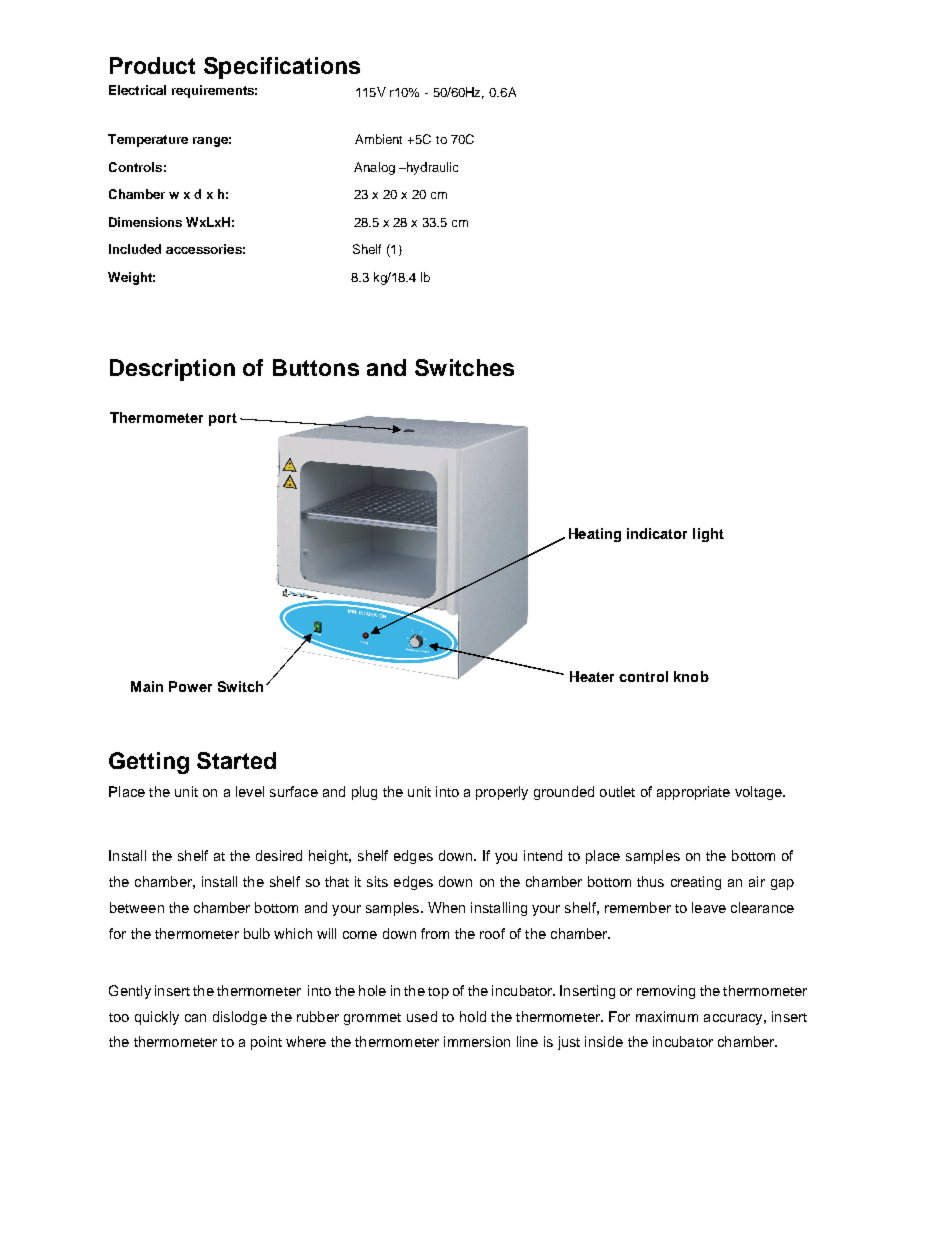 This screenshot has width=952, height=1233. What do you see at coordinates (378, 139) in the screenshot?
I see `Ambient` at bounding box center [378, 139].
